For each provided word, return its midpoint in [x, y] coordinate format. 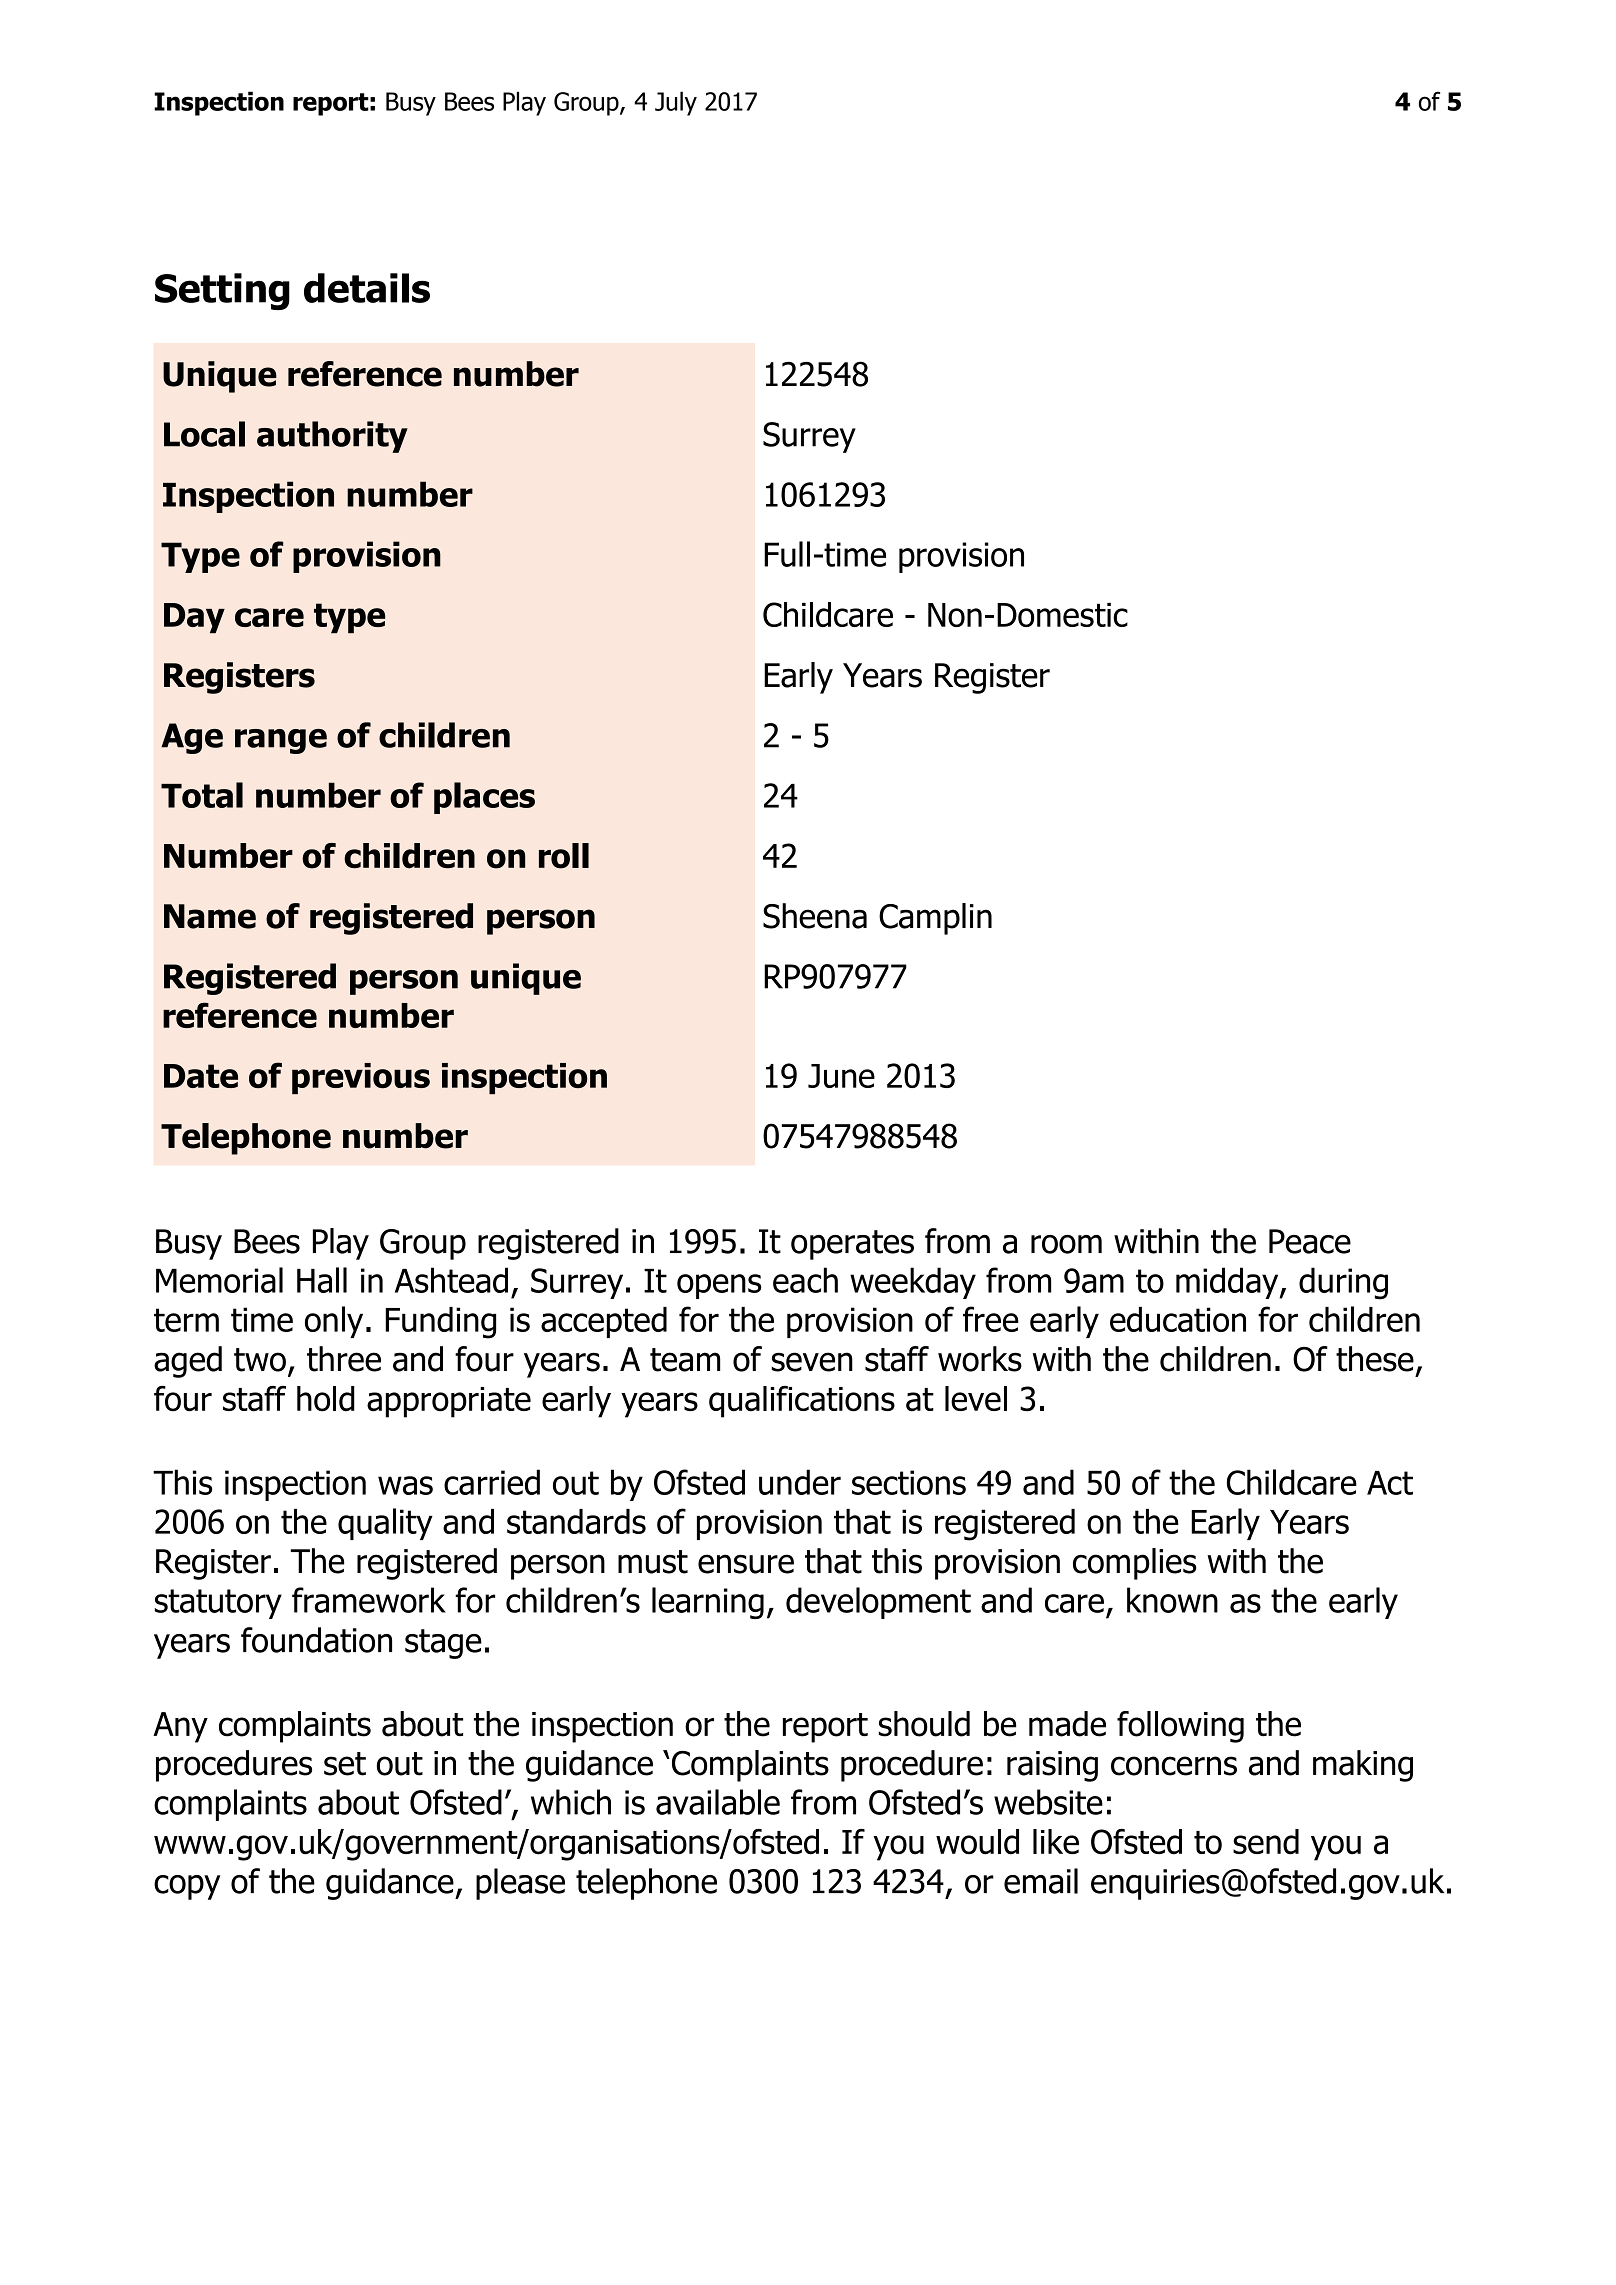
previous [361, 1078]
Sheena [815, 916]
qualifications [802, 1402]
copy [187, 1887]
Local [204, 434]
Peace [1310, 1241]
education [1178, 1319]
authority [332, 437]
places [484, 798]
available [718, 1802]
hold [326, 1399]
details [367, 288]
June [841, 1076]
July [676, 103]
